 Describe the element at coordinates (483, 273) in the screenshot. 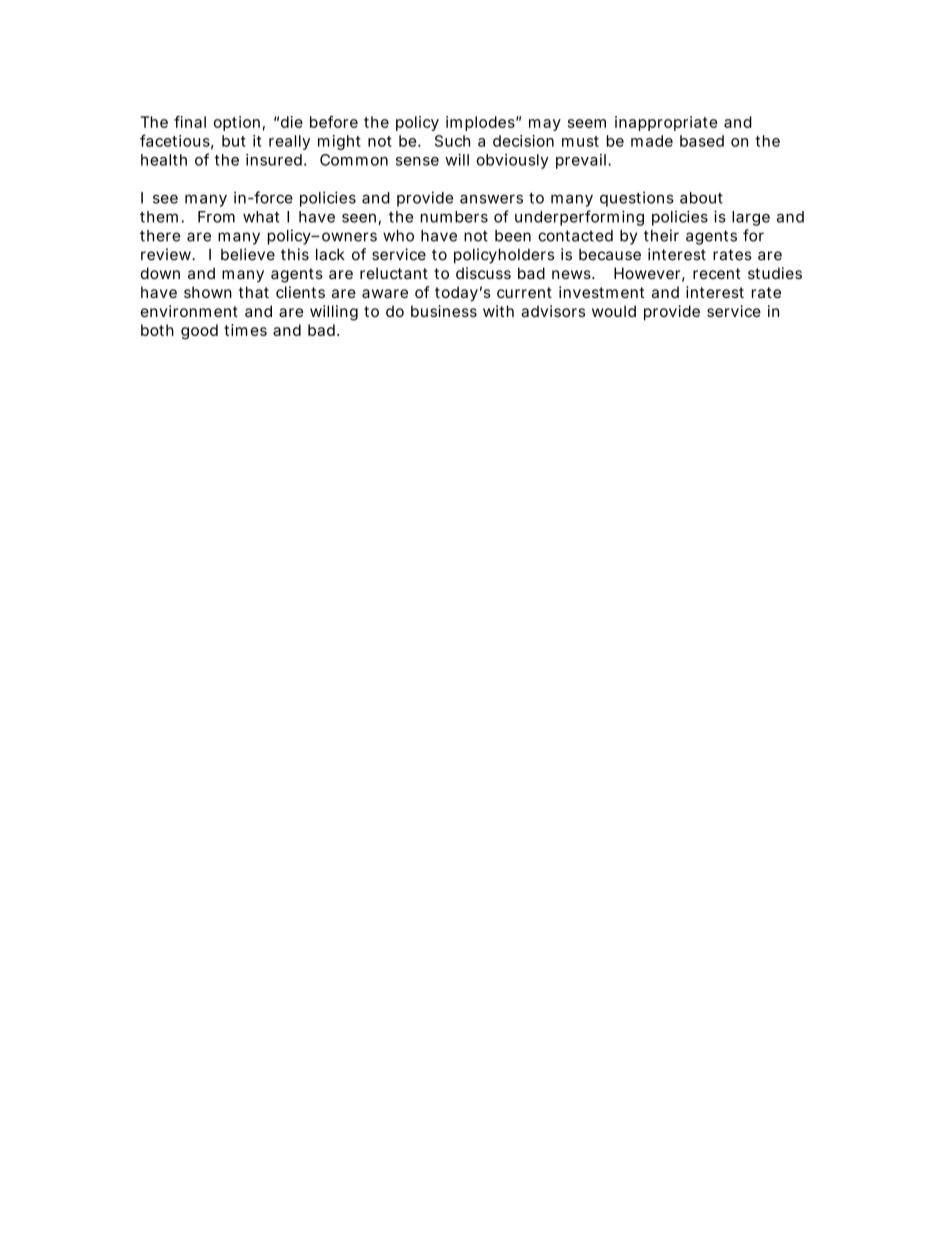

I see `discuss` at that location.
